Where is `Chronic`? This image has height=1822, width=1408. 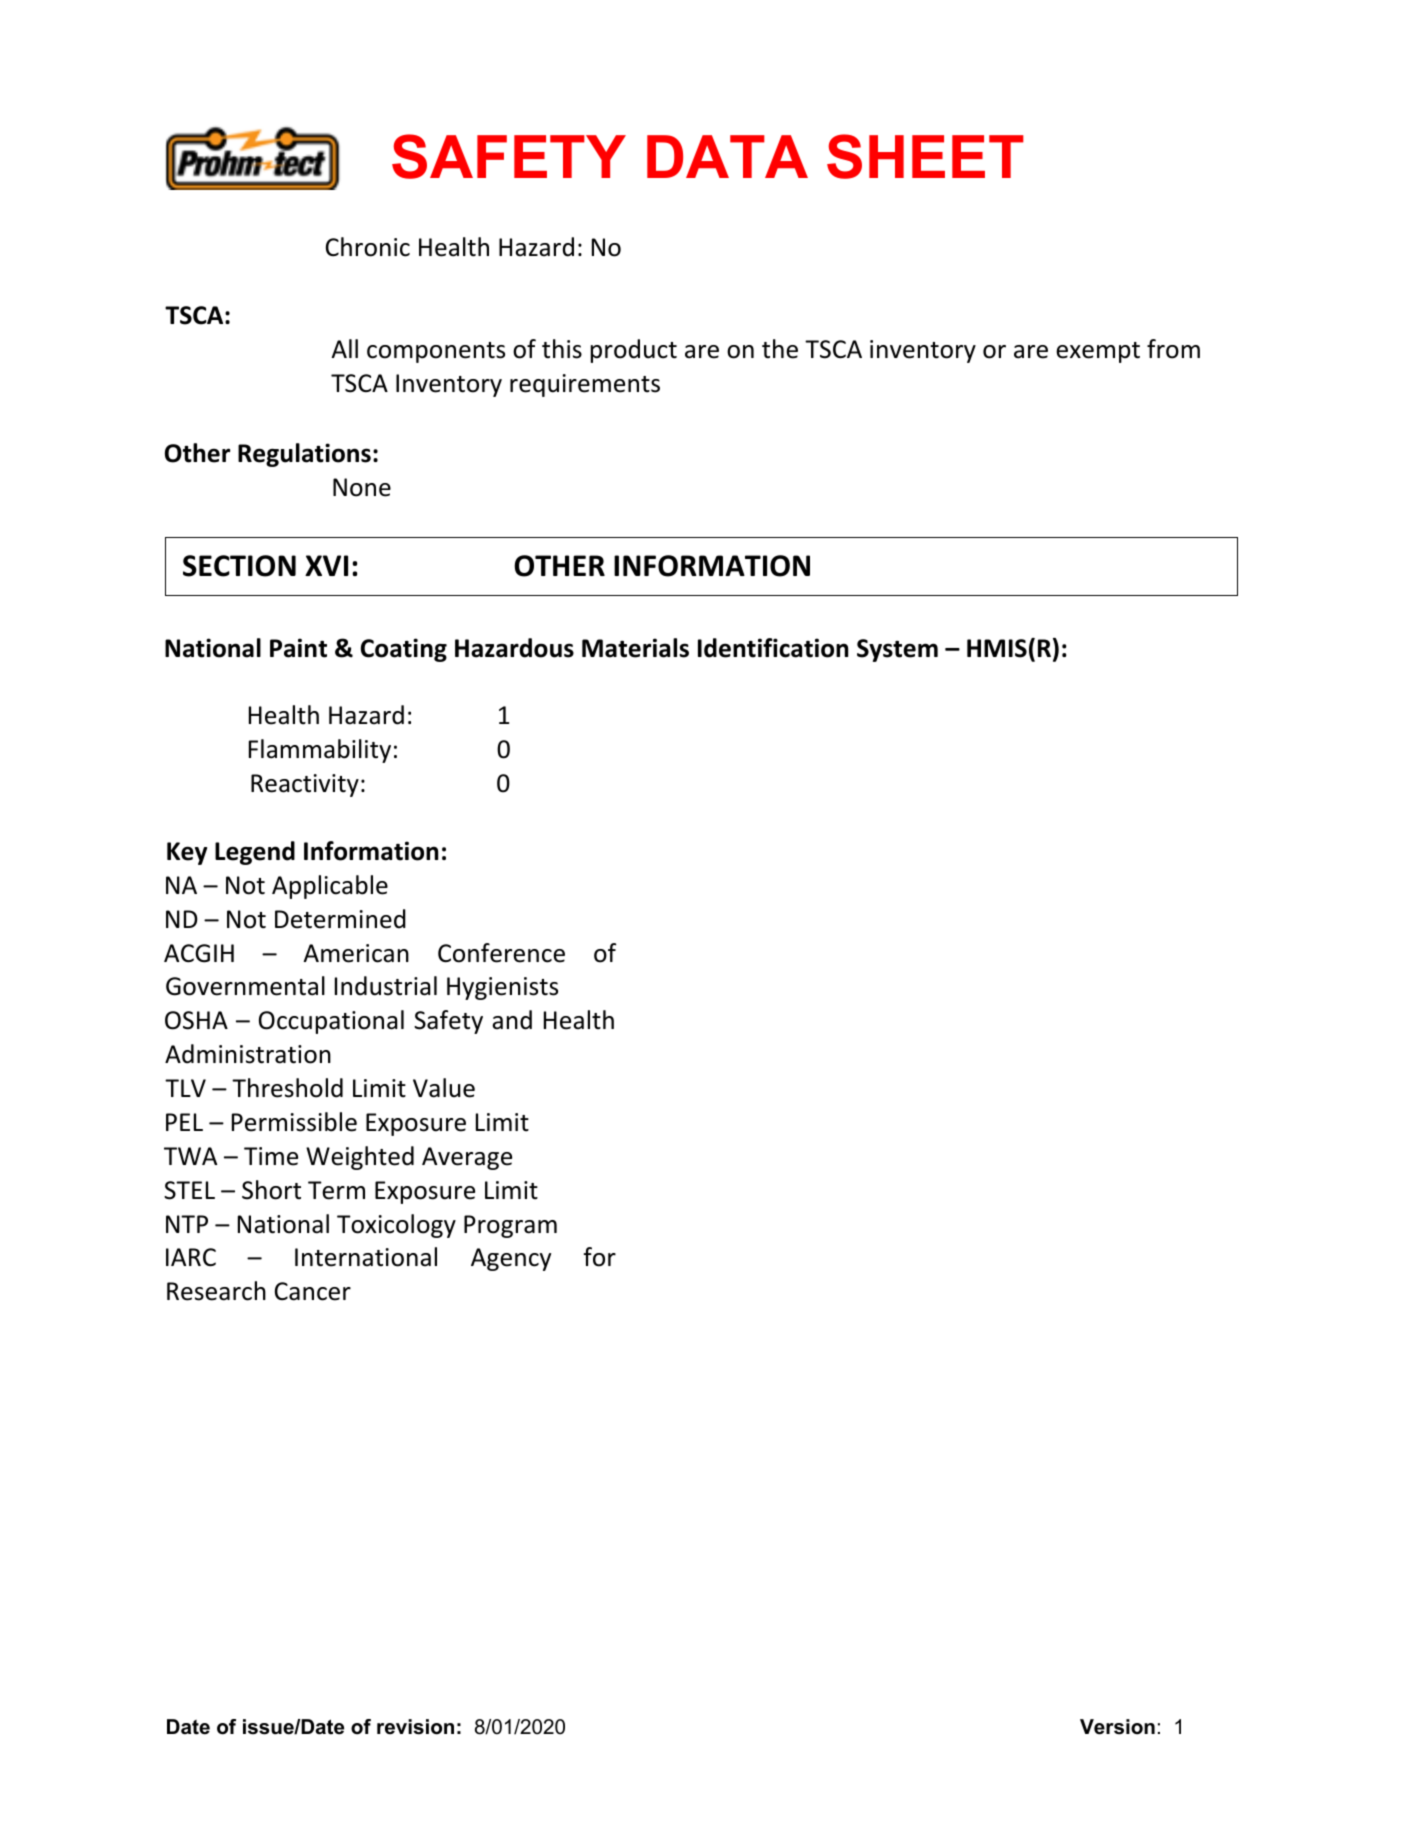
Chronic is located at coordinates (368, 247).
